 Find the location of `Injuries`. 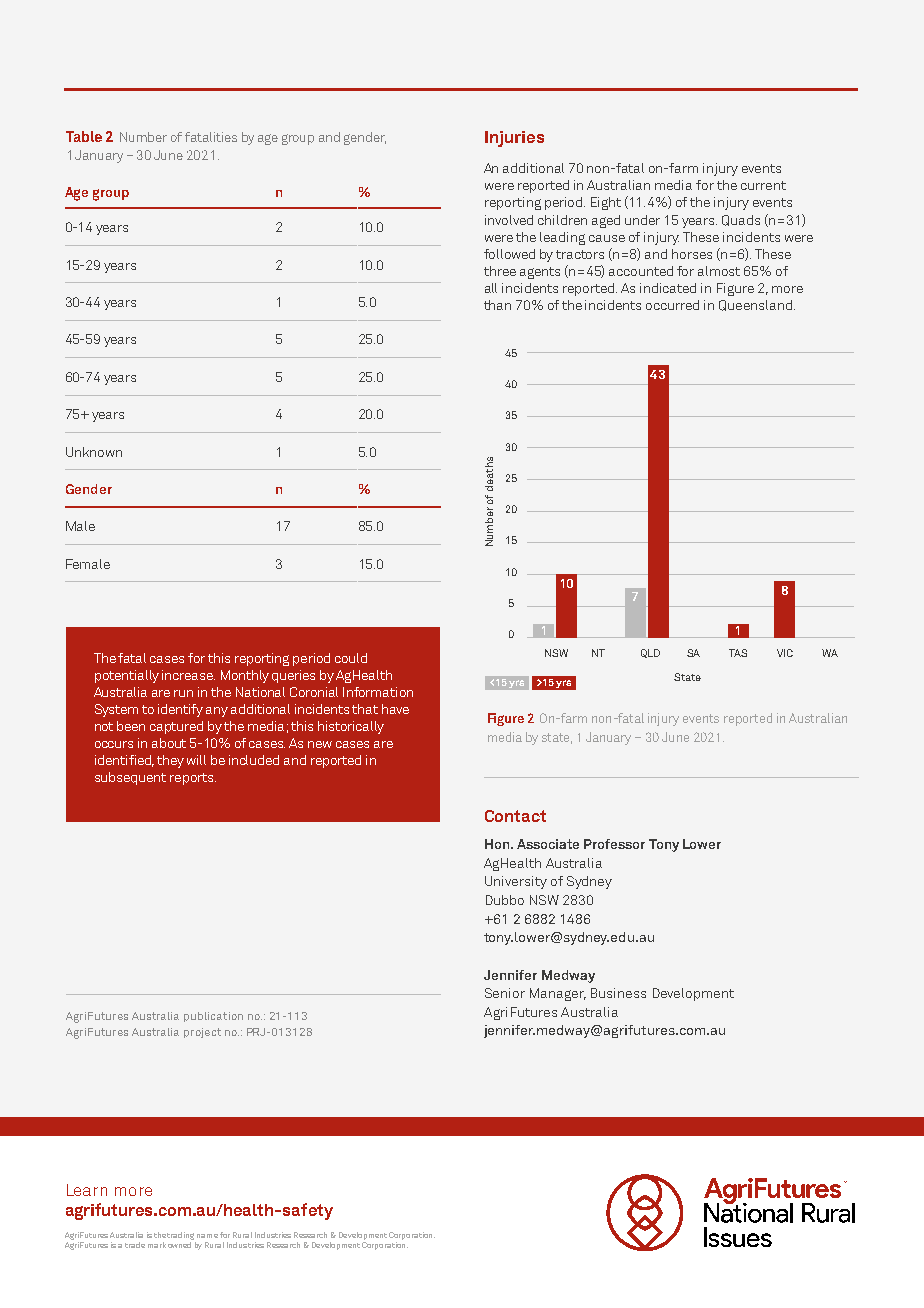

Injuries is located at coordinates (514, 139).
